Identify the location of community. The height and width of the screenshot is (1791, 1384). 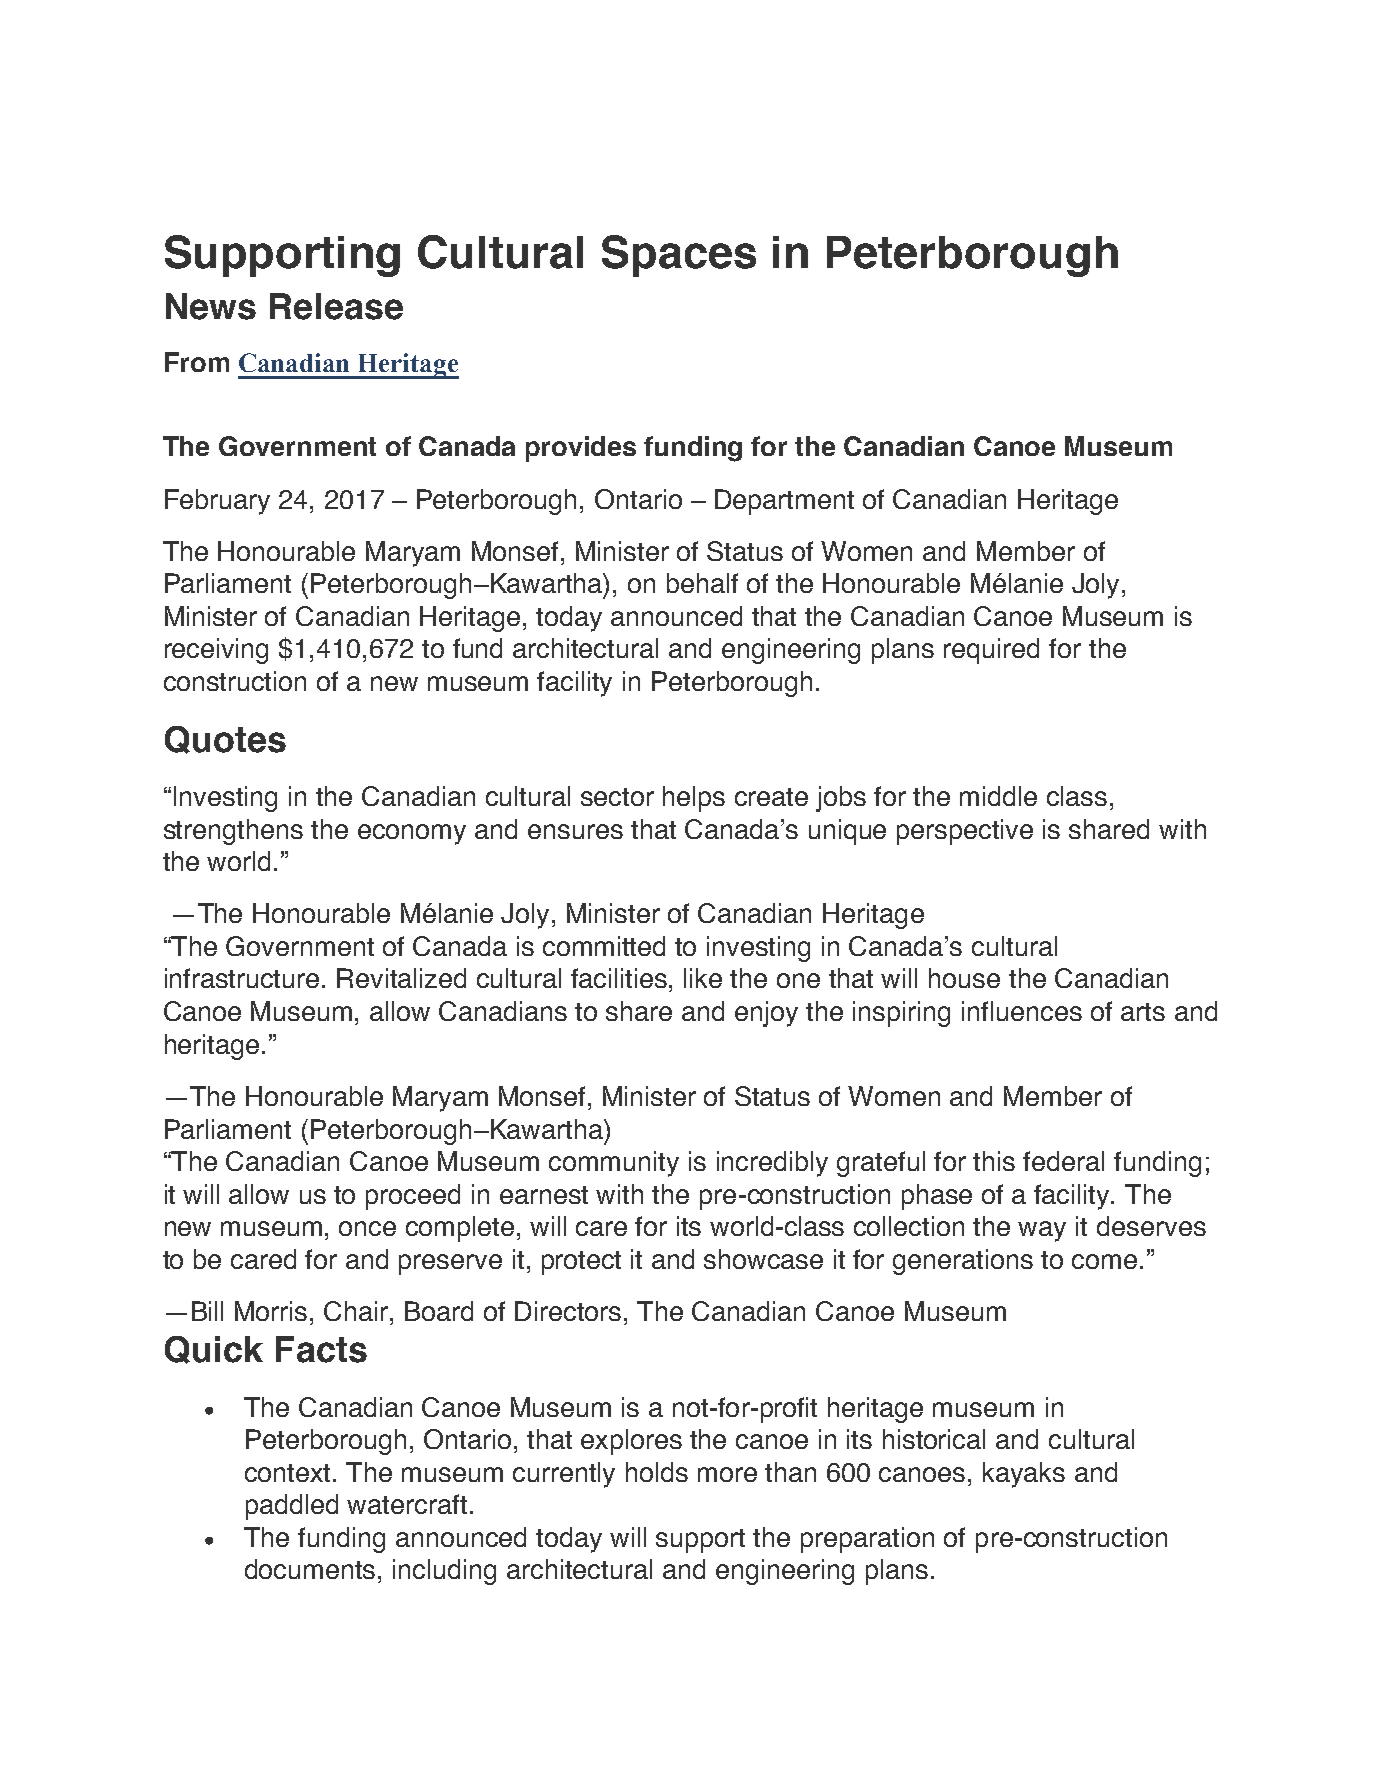
(614, 1164).
